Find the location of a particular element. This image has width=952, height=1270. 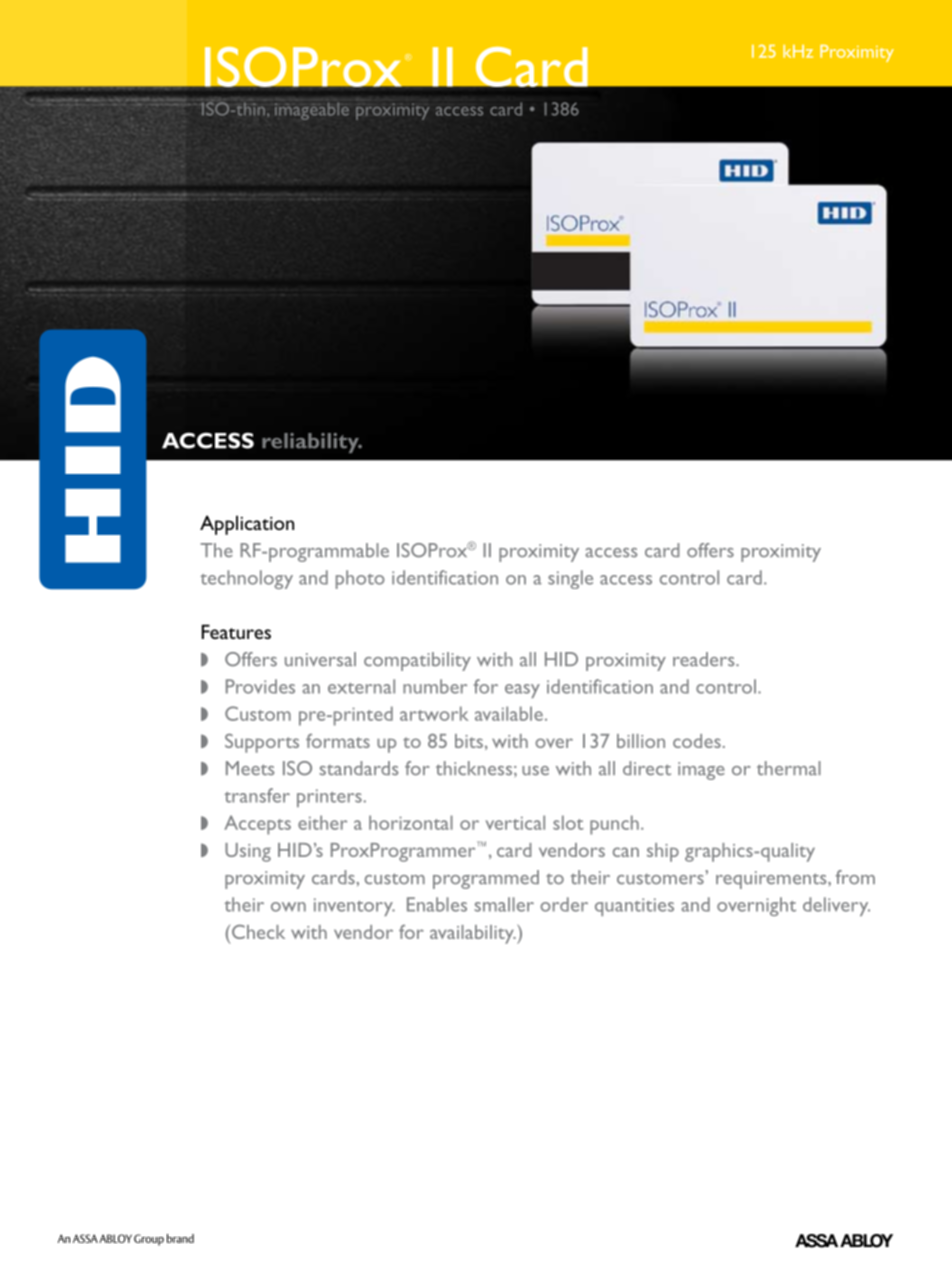

reliability is located at coordinates (311, 443).
